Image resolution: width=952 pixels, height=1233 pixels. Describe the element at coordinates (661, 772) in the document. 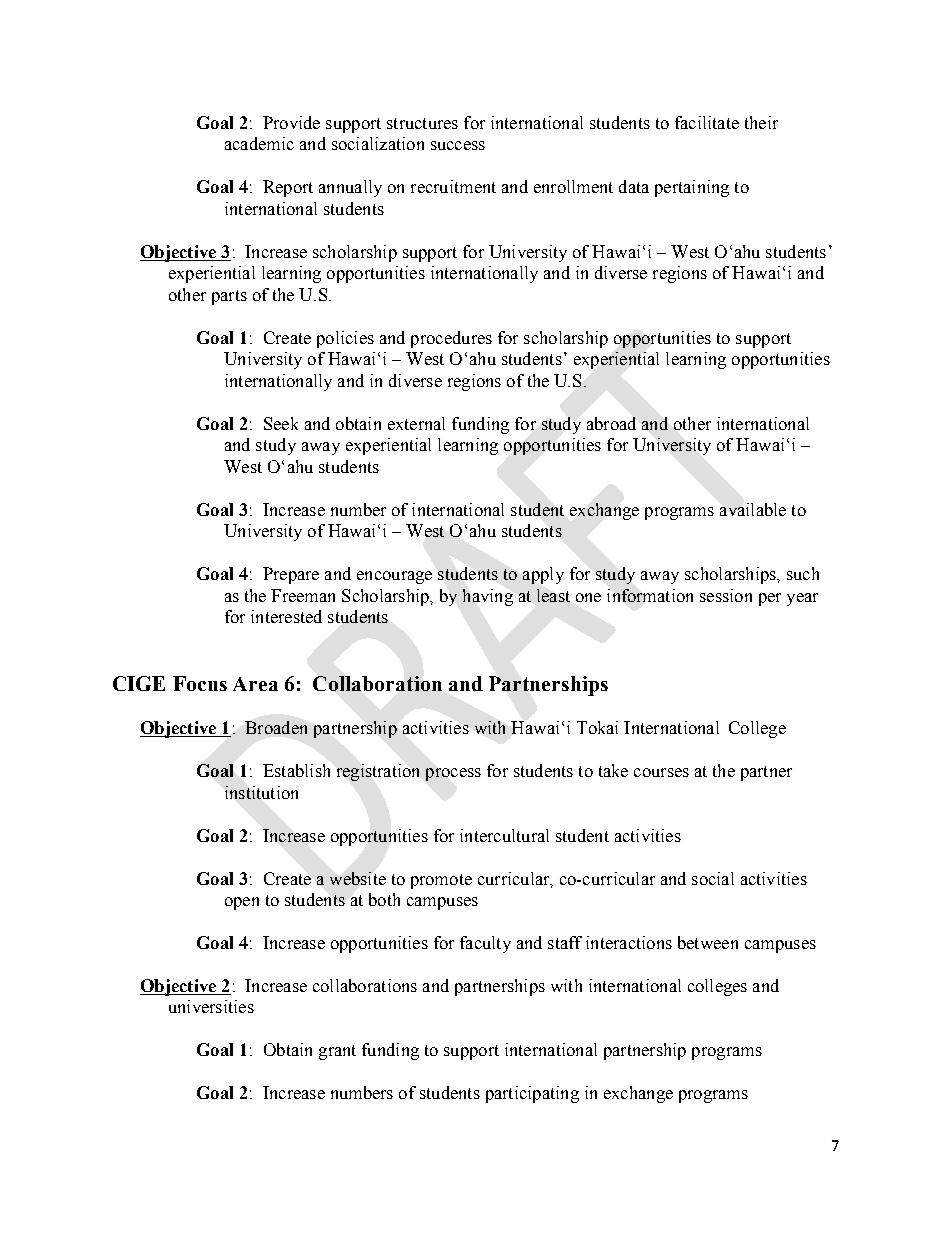

I see `courses` at that location.
